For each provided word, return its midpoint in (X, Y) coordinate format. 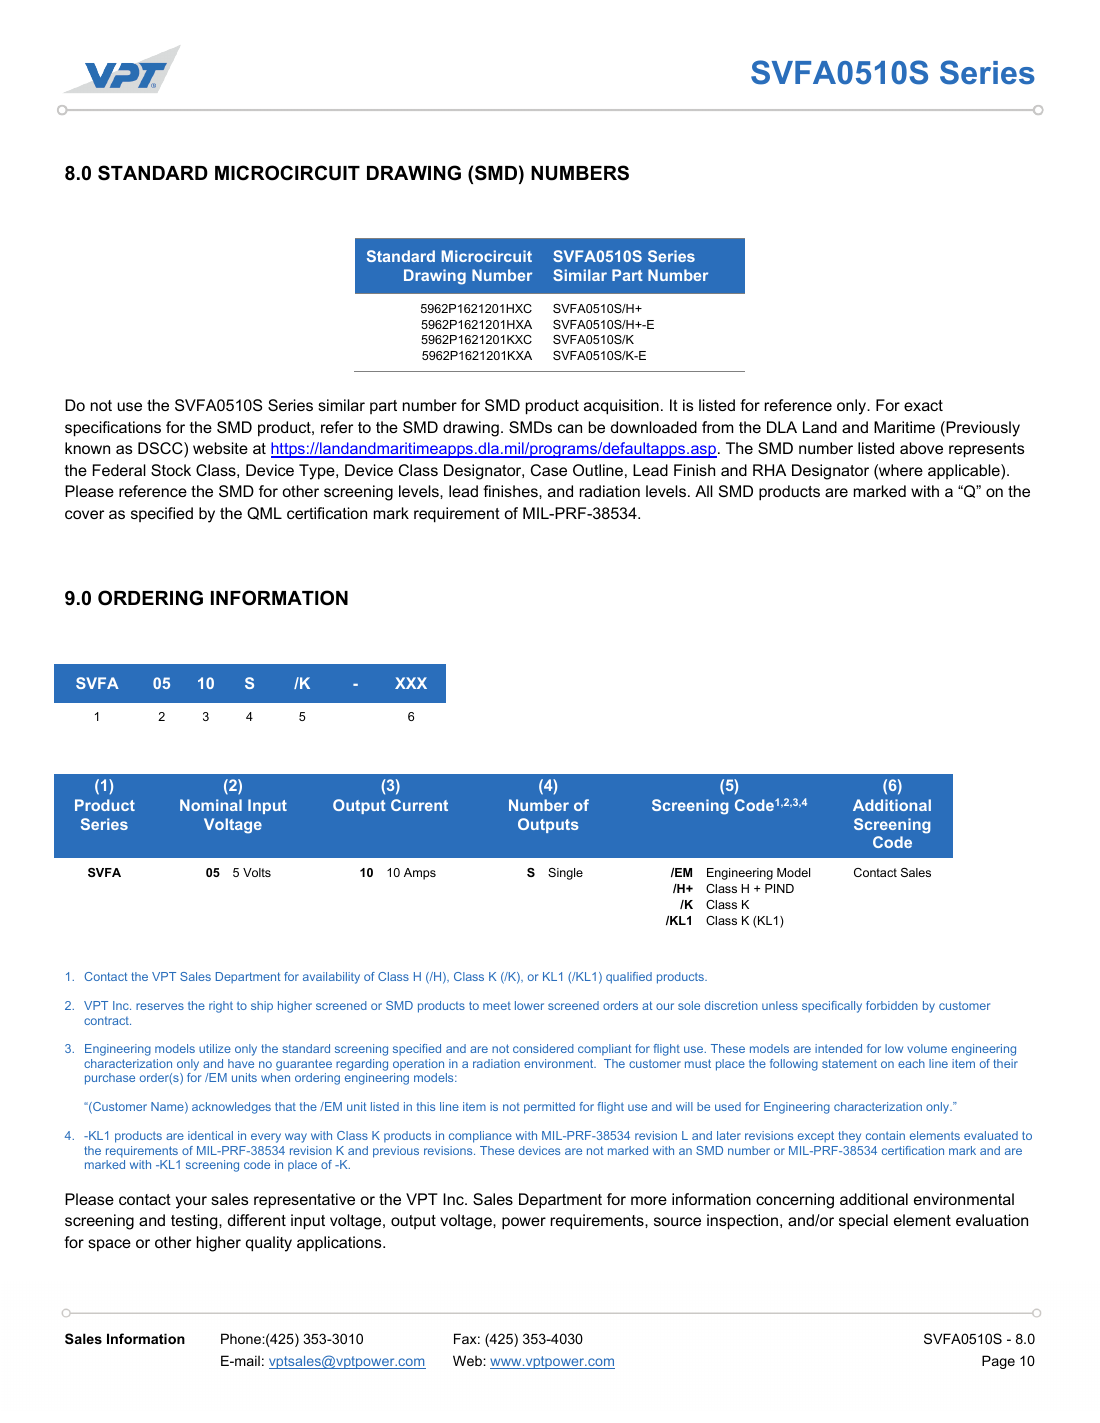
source (677, 1221)
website (220, 448)
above (921, 448)
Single (565, 874)
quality (269, 1244)
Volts (257, 872)
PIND (779, 888)
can (570, 428)
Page (998, 1362)
